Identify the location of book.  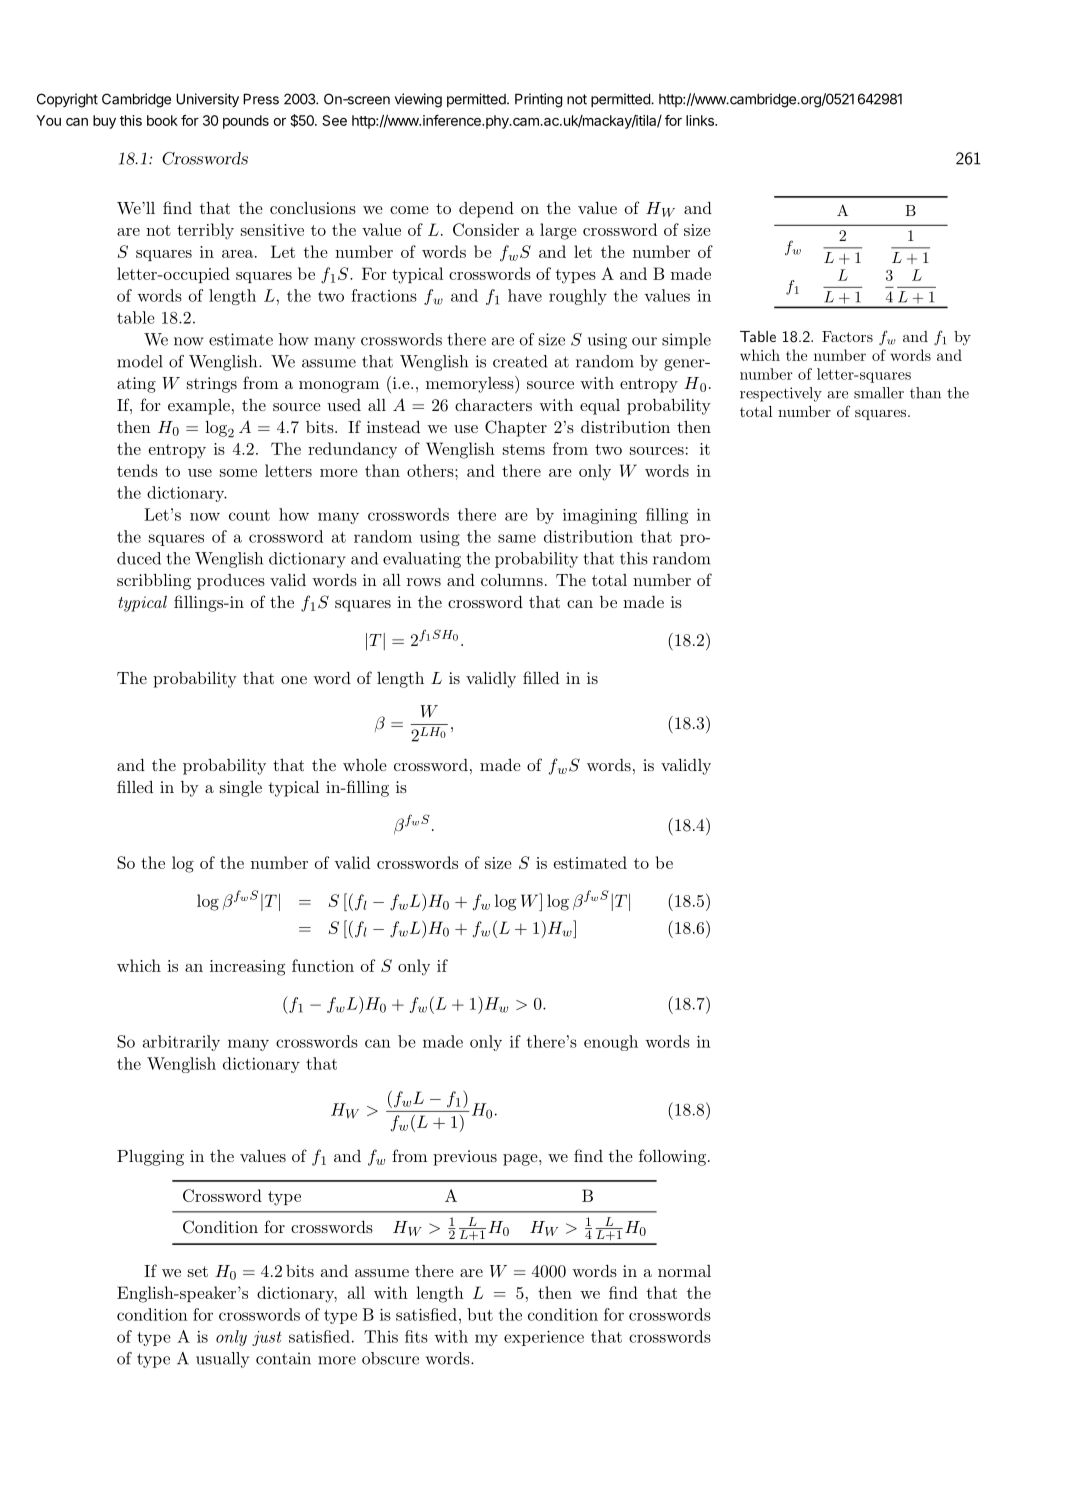
(162, 120).
